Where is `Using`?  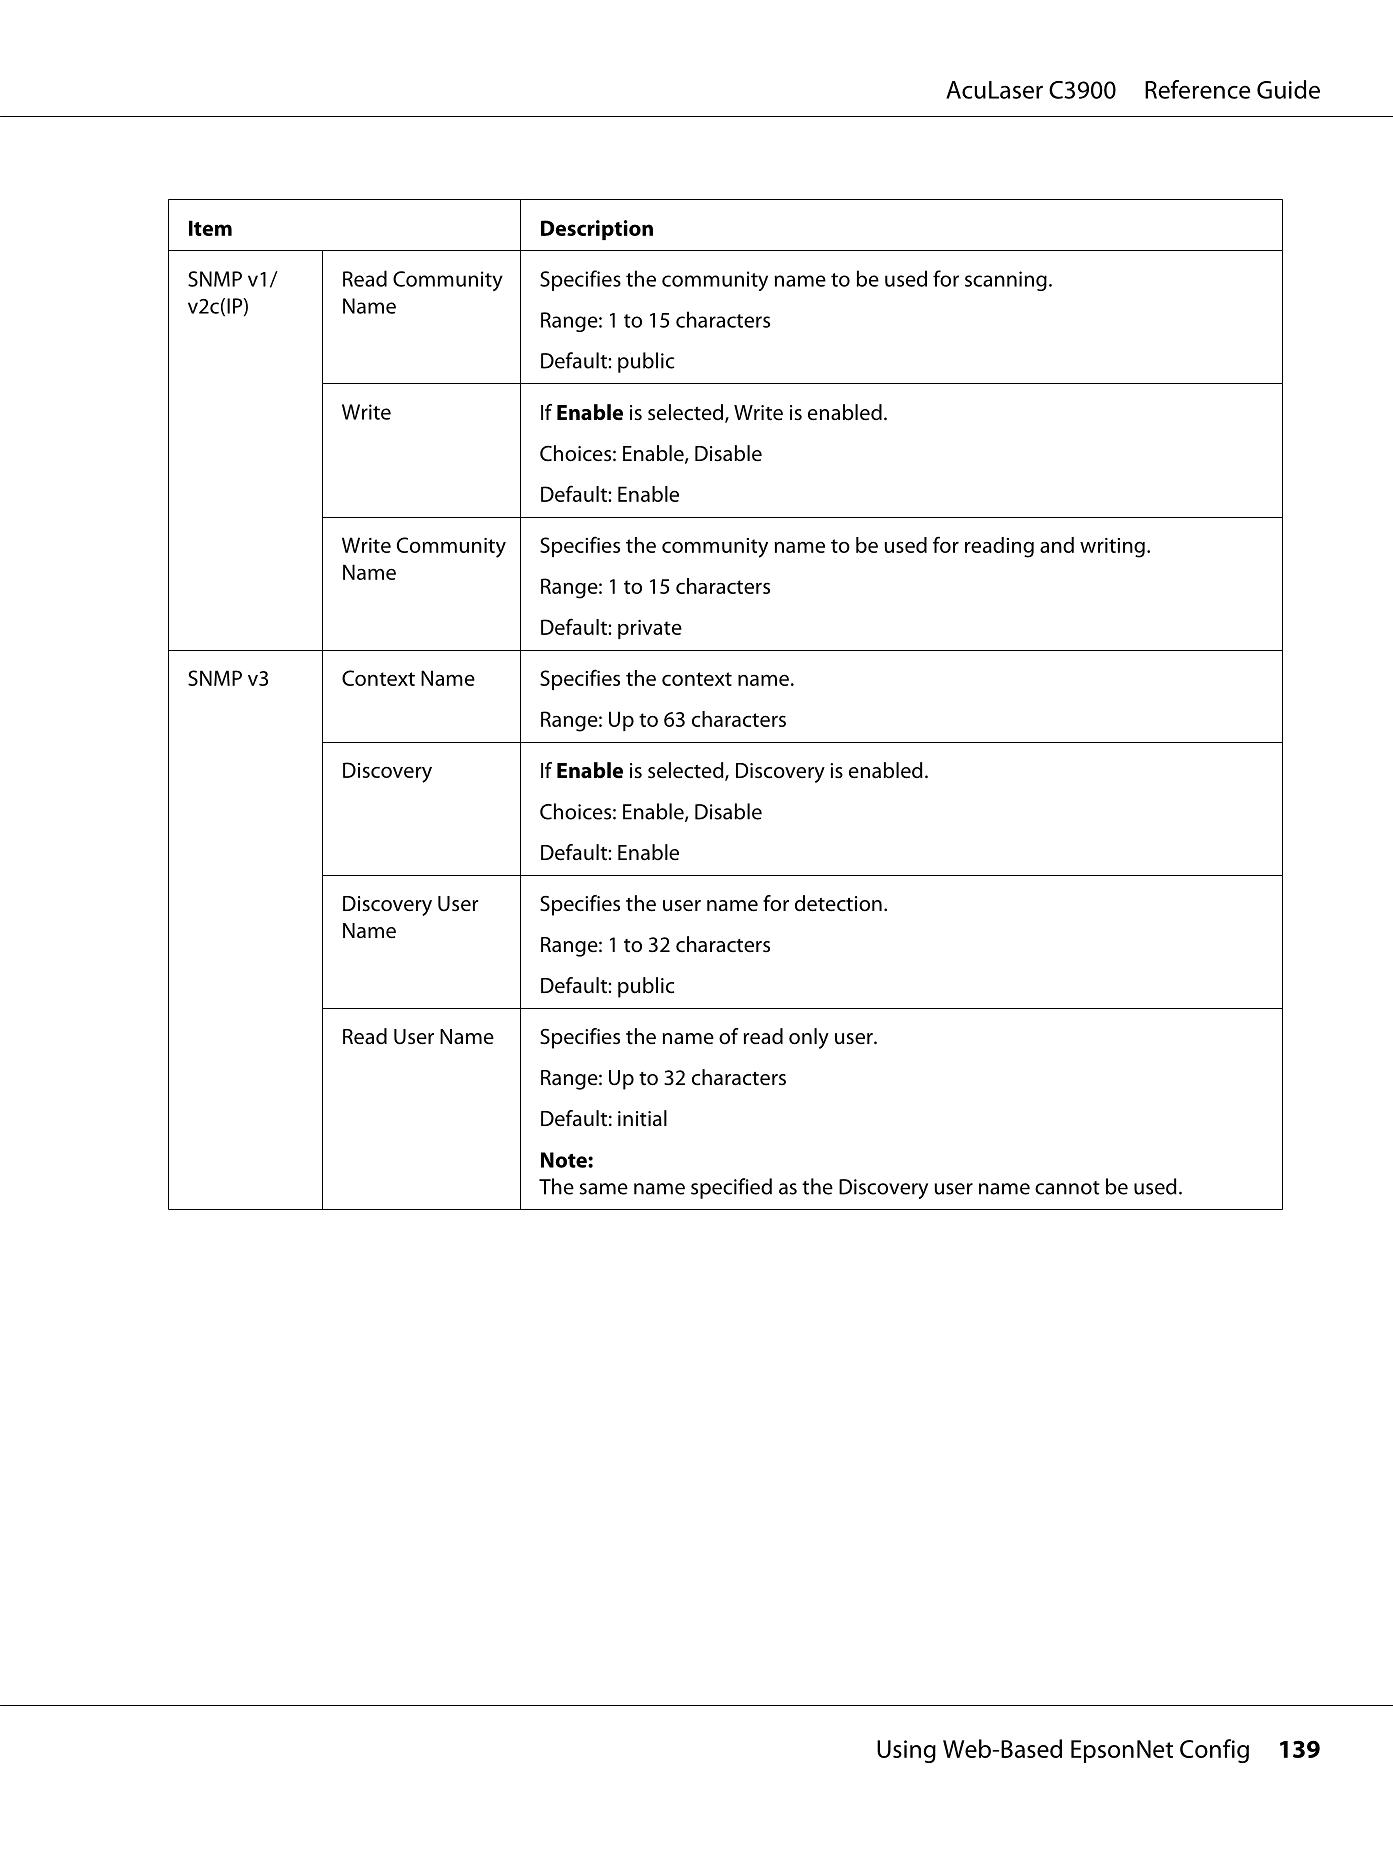 Using is located at coordinates (906, 1751).
